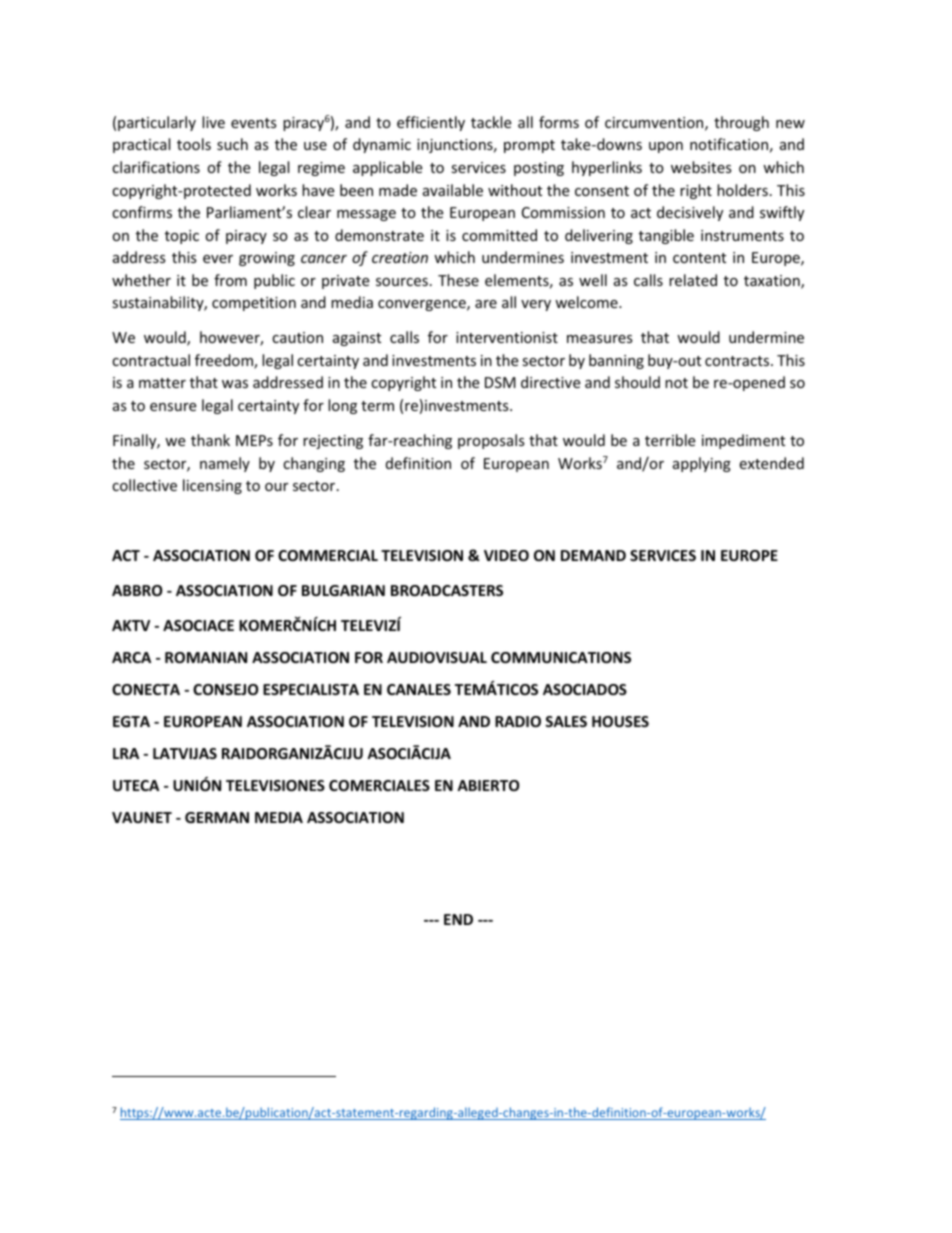 Image resolution: width=952 pixels, height=1233 pixels. What do you see at coordinates (431, 123) in the image?
I see `efficiently` at bounding box center [431, 123].
